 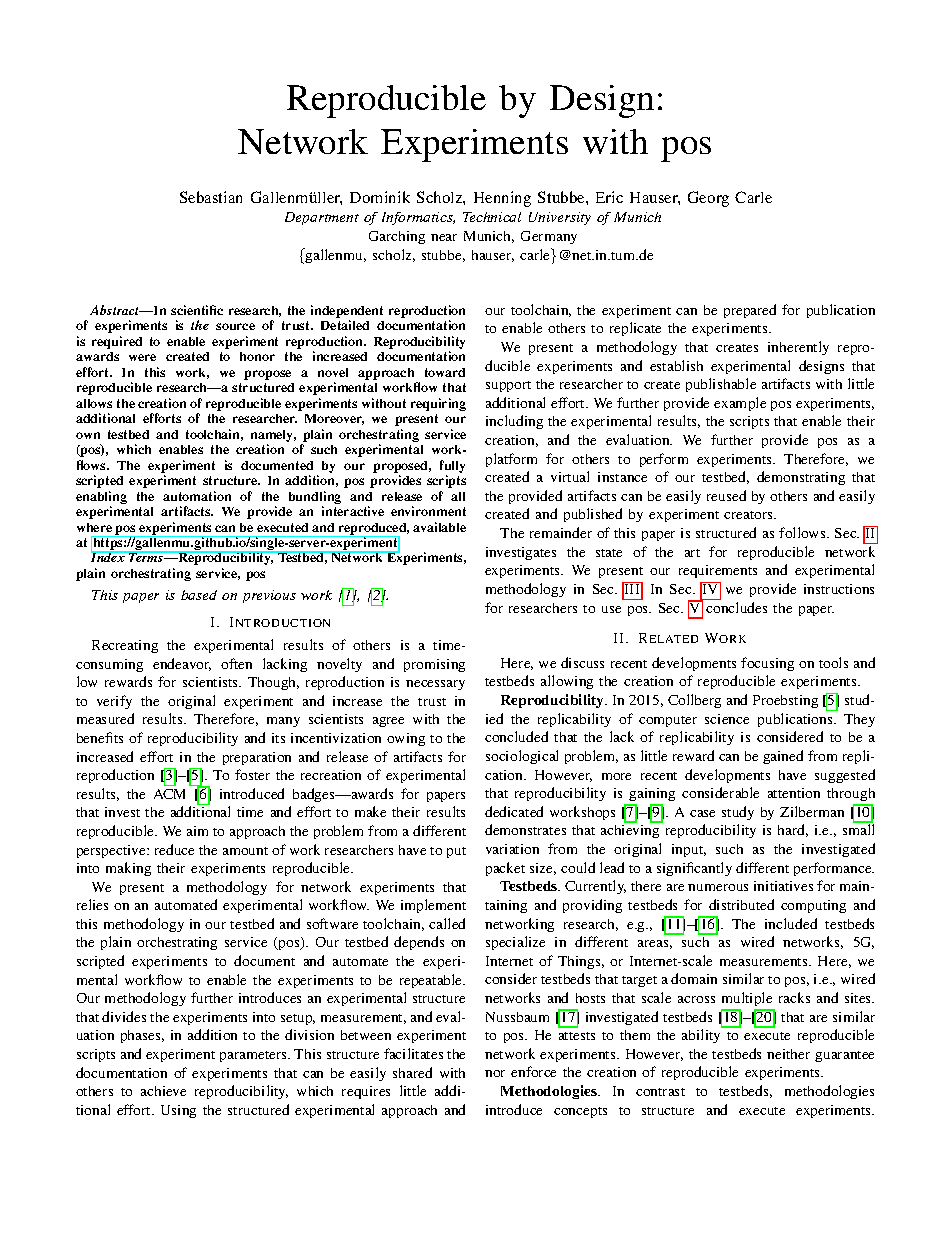 I want to click on fully, so click(x=452, y=466).
